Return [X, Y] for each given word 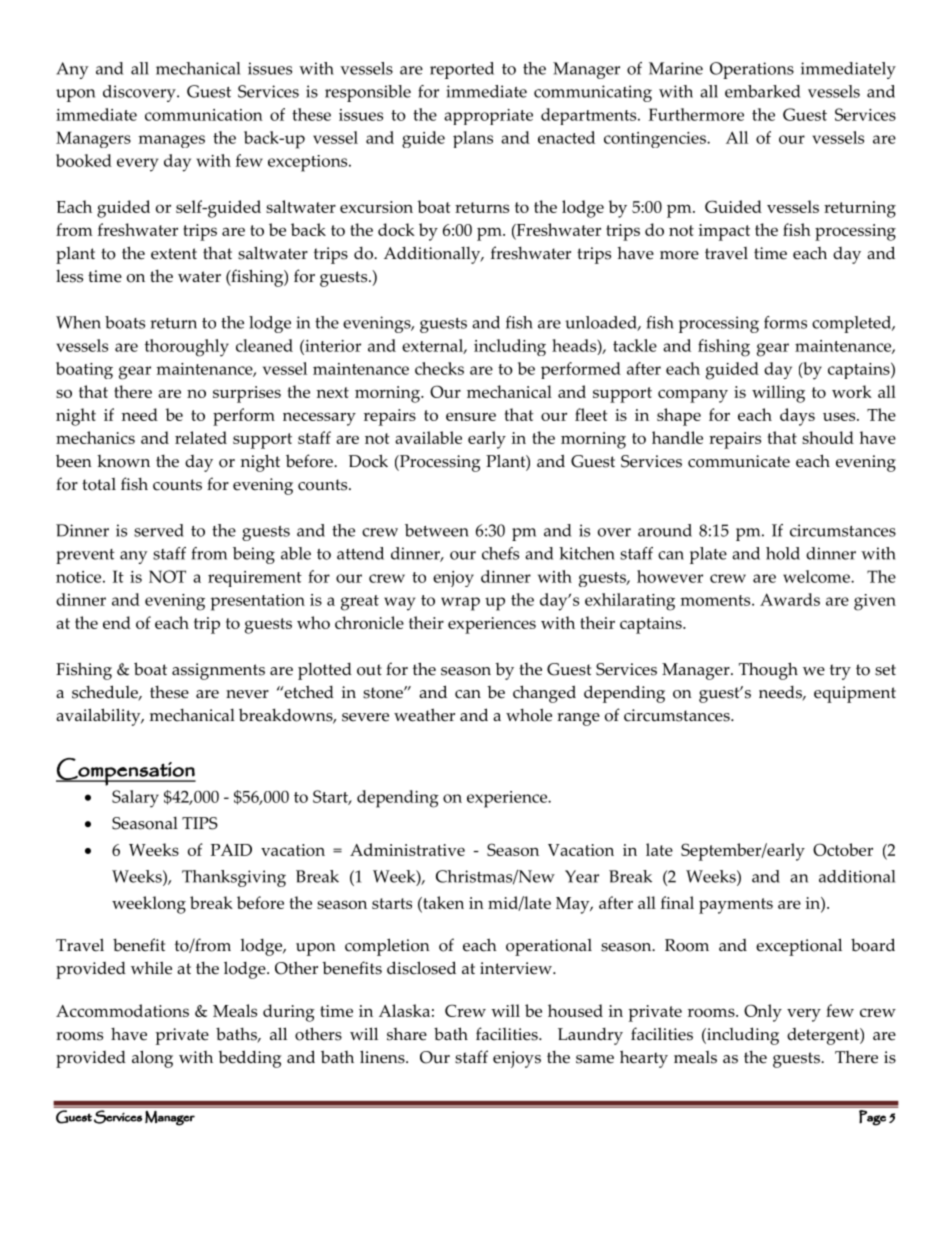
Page [872, 1117]
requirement [255, 579]
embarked [762, 91]
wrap [460, 604]
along [152, 1059]
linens [383, 1057]
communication [204, 115]
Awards [790, 599]
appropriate [488, 117]
